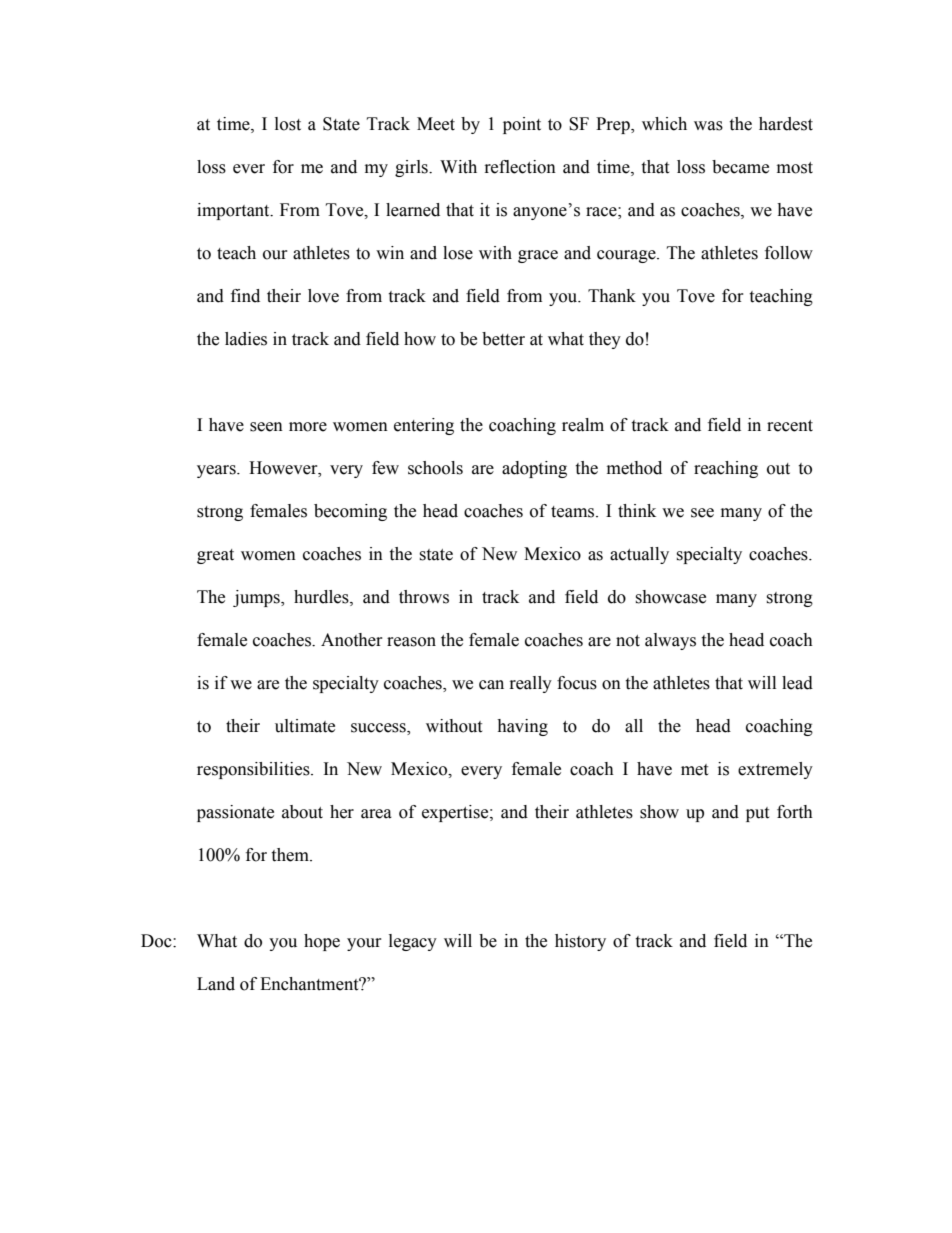  I want to click on throws, so click(424, 597).
